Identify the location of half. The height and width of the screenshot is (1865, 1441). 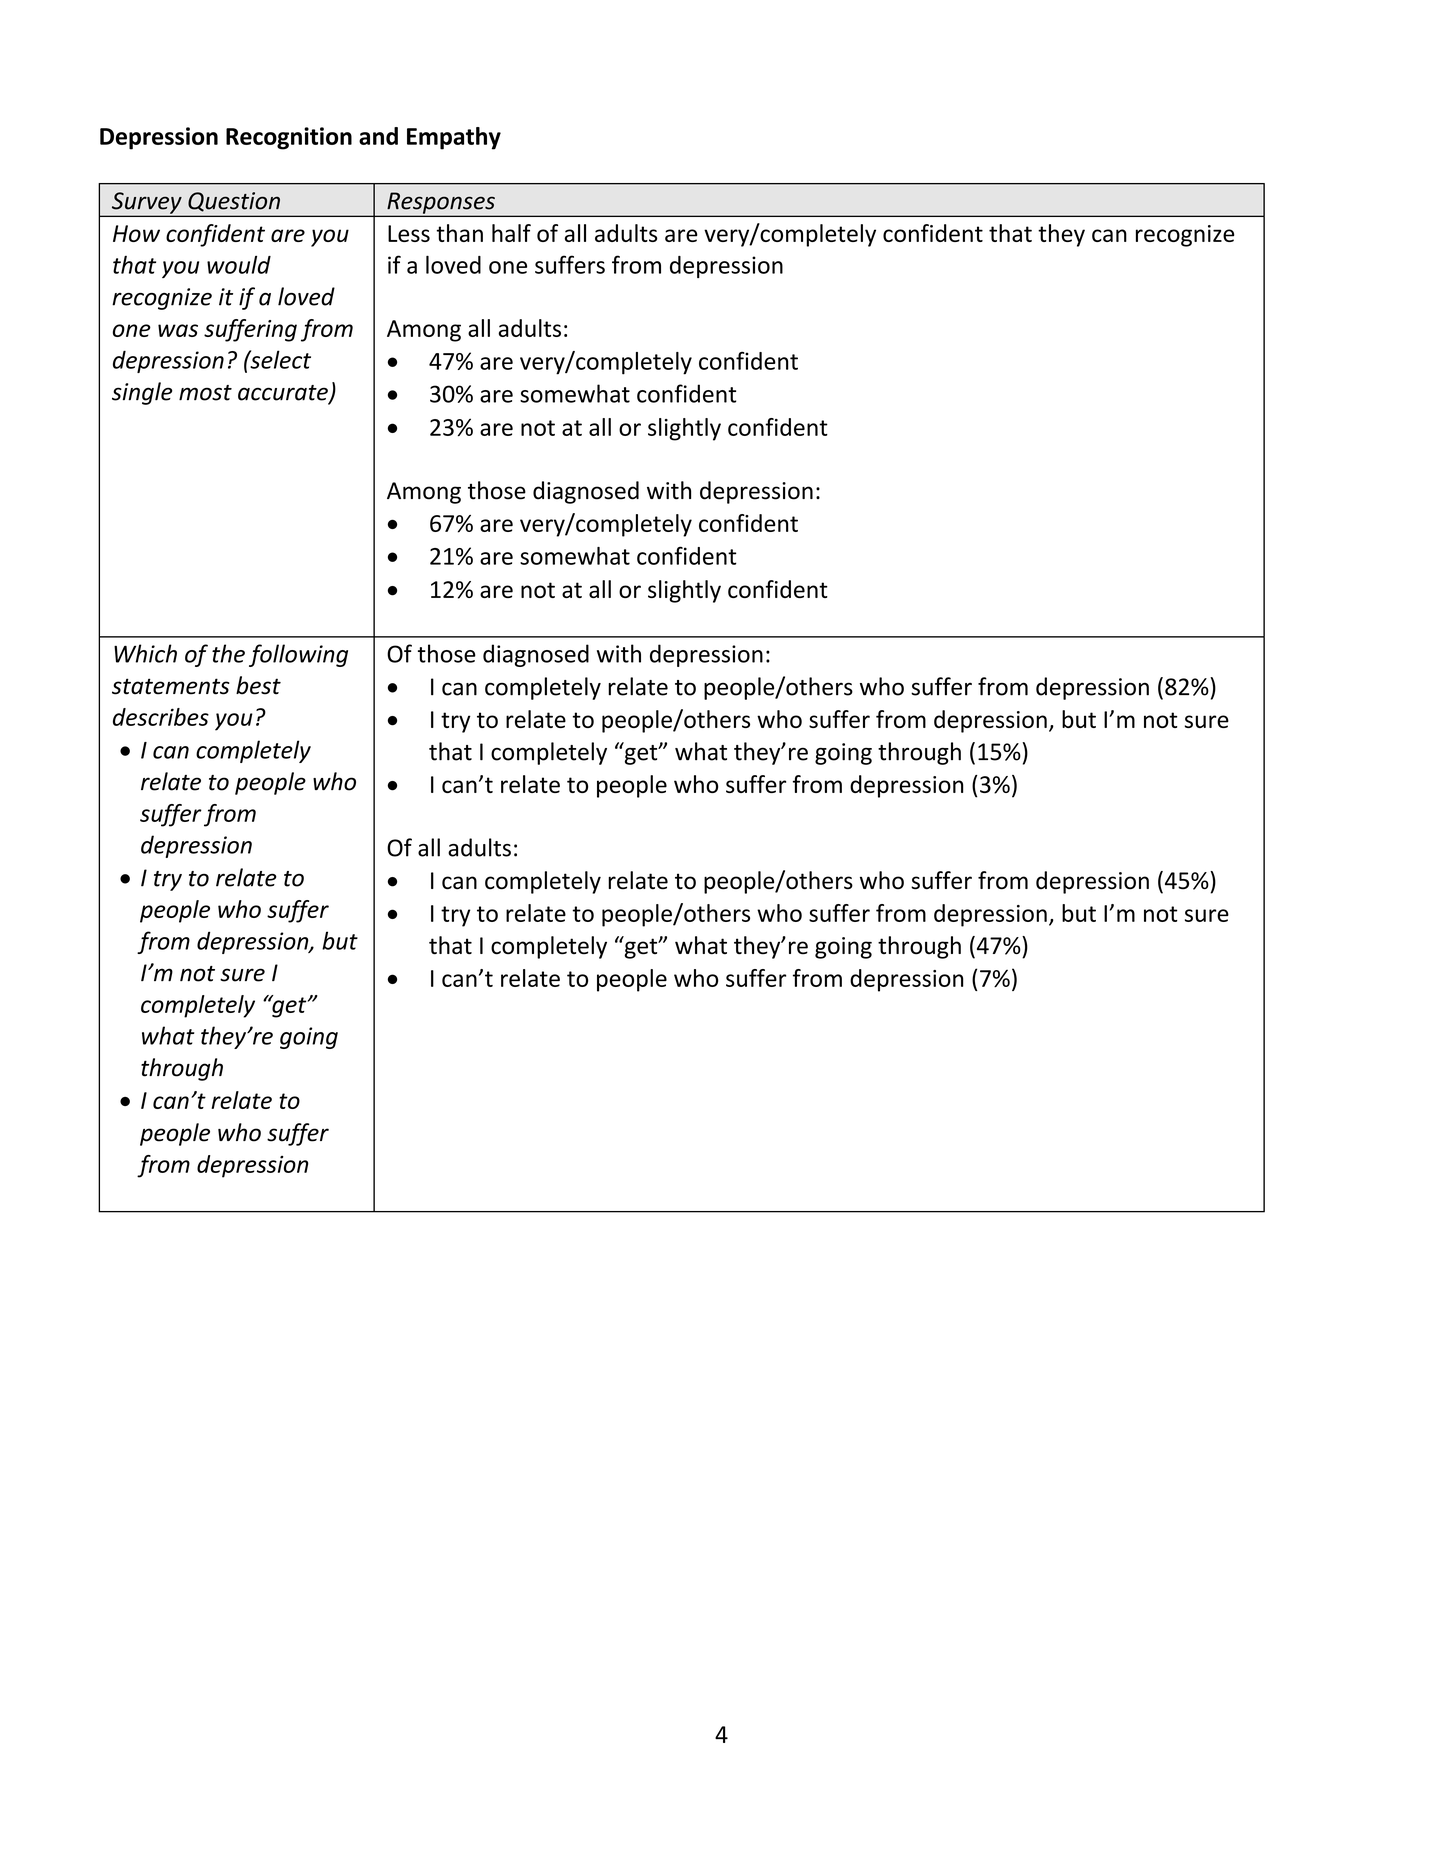
(511, 233).
